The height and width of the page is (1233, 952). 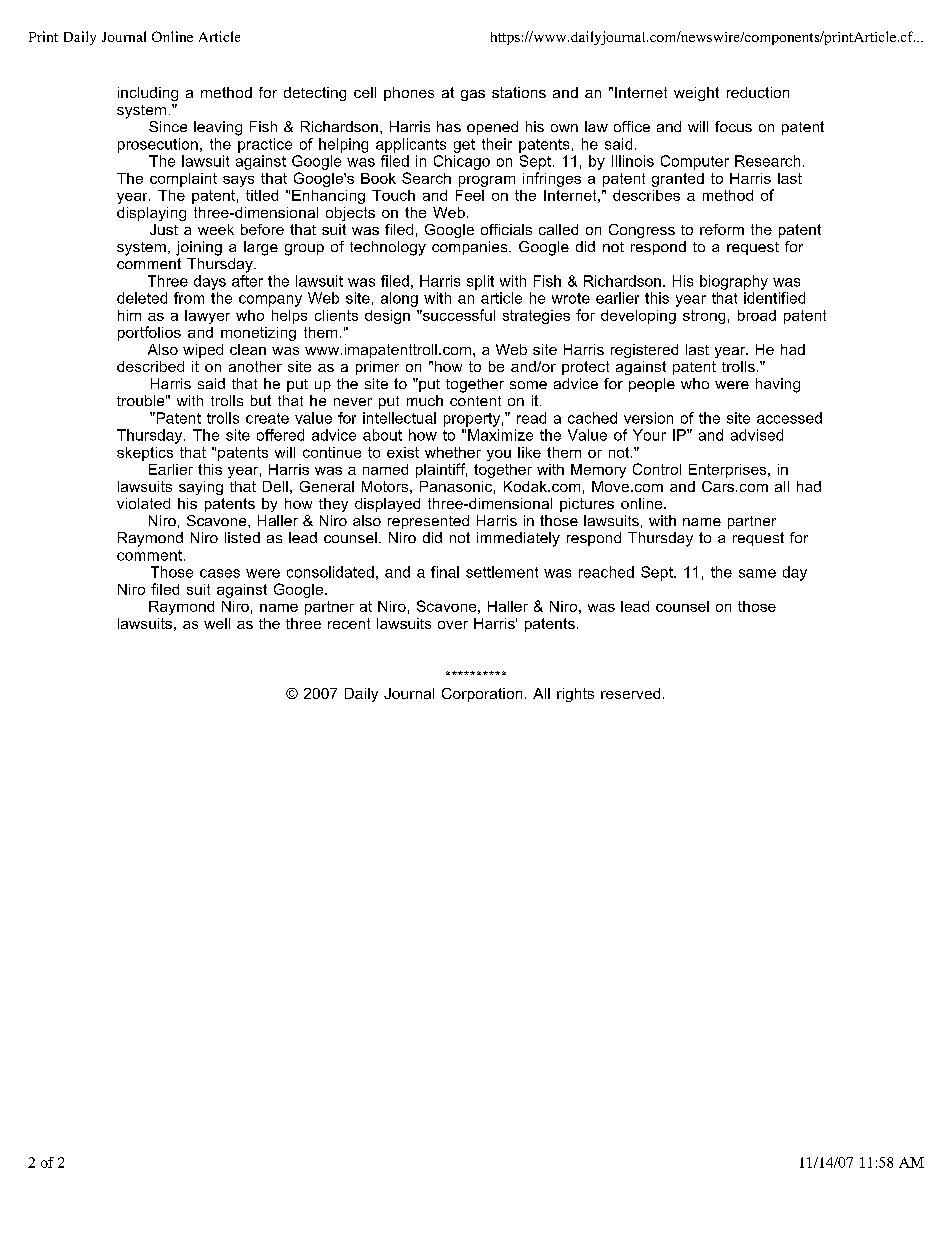 What do you see at coordinates (482, 695) in the page?
I see `Corporation` at bounding box center [482, 695].
